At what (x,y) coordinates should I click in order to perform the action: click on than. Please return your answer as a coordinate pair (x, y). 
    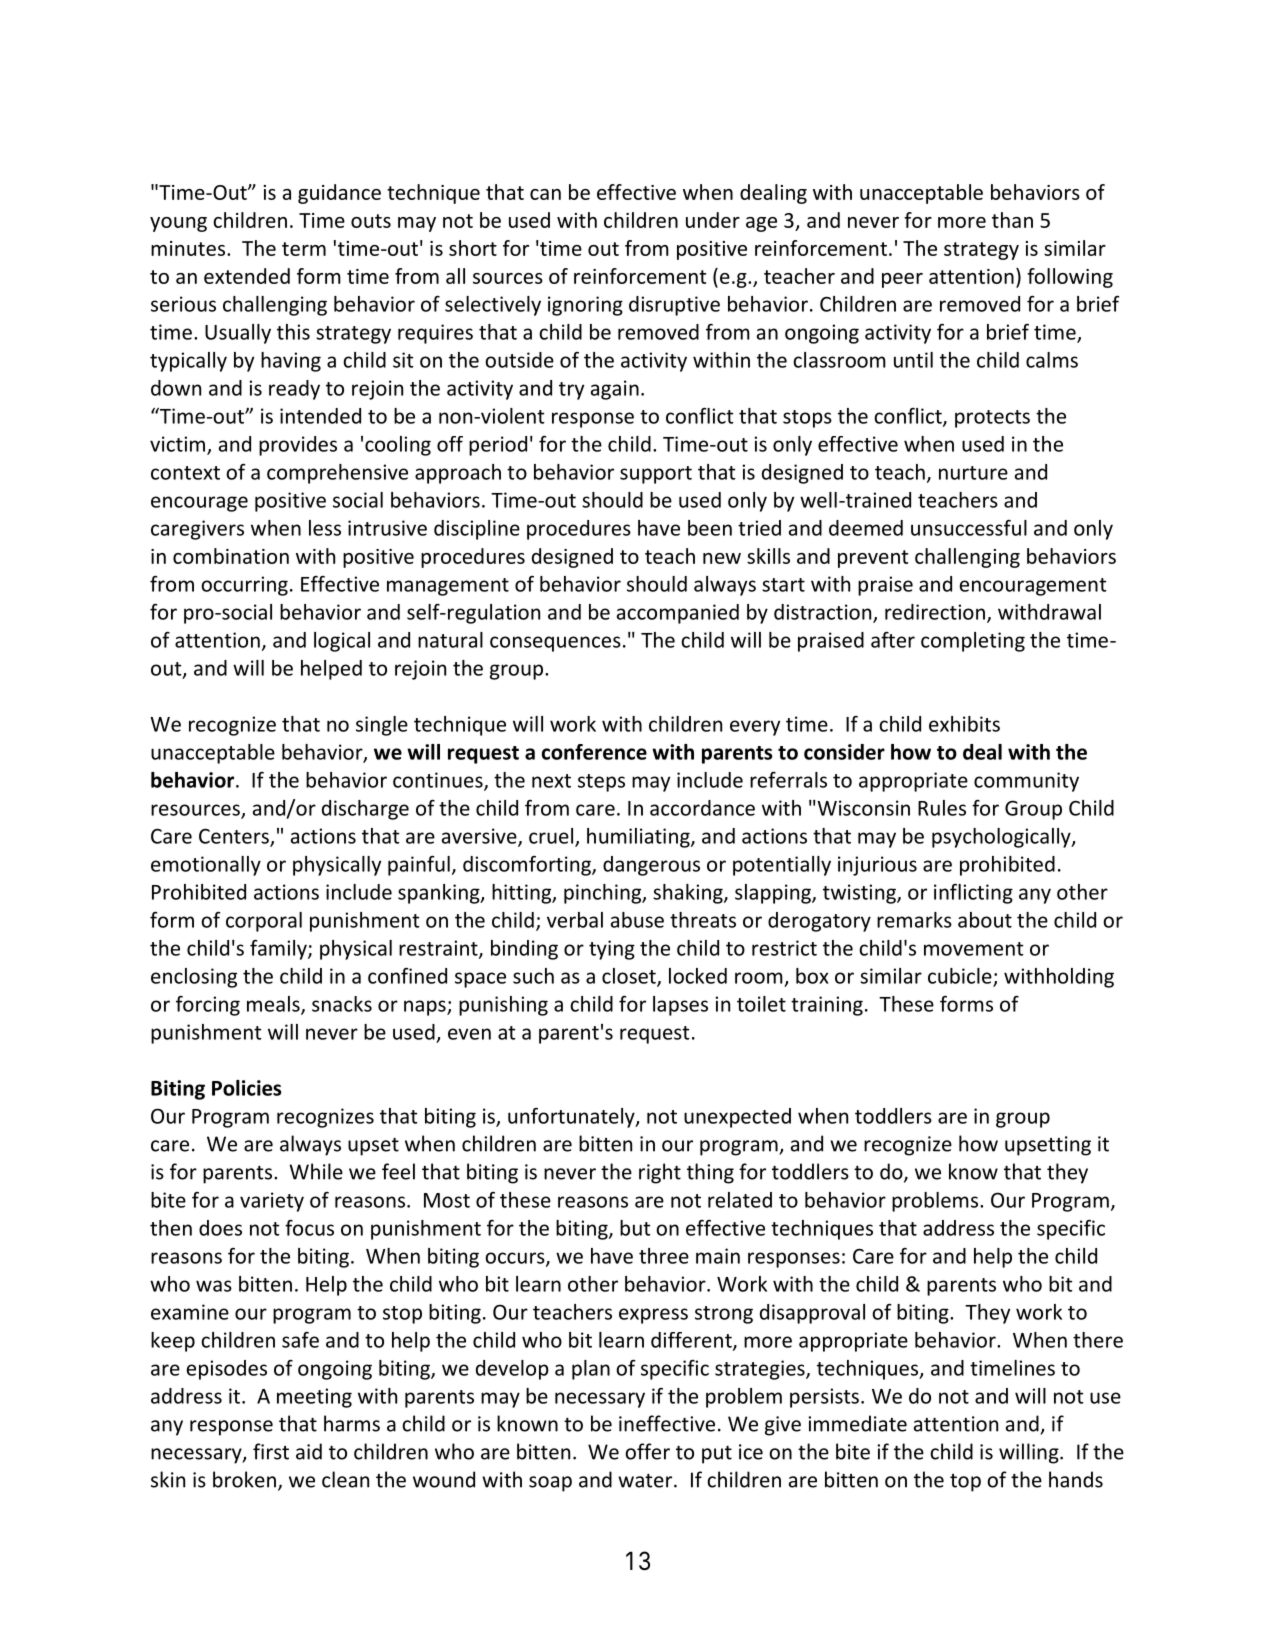
    Looking at the image, I should click on (1012, 220).
